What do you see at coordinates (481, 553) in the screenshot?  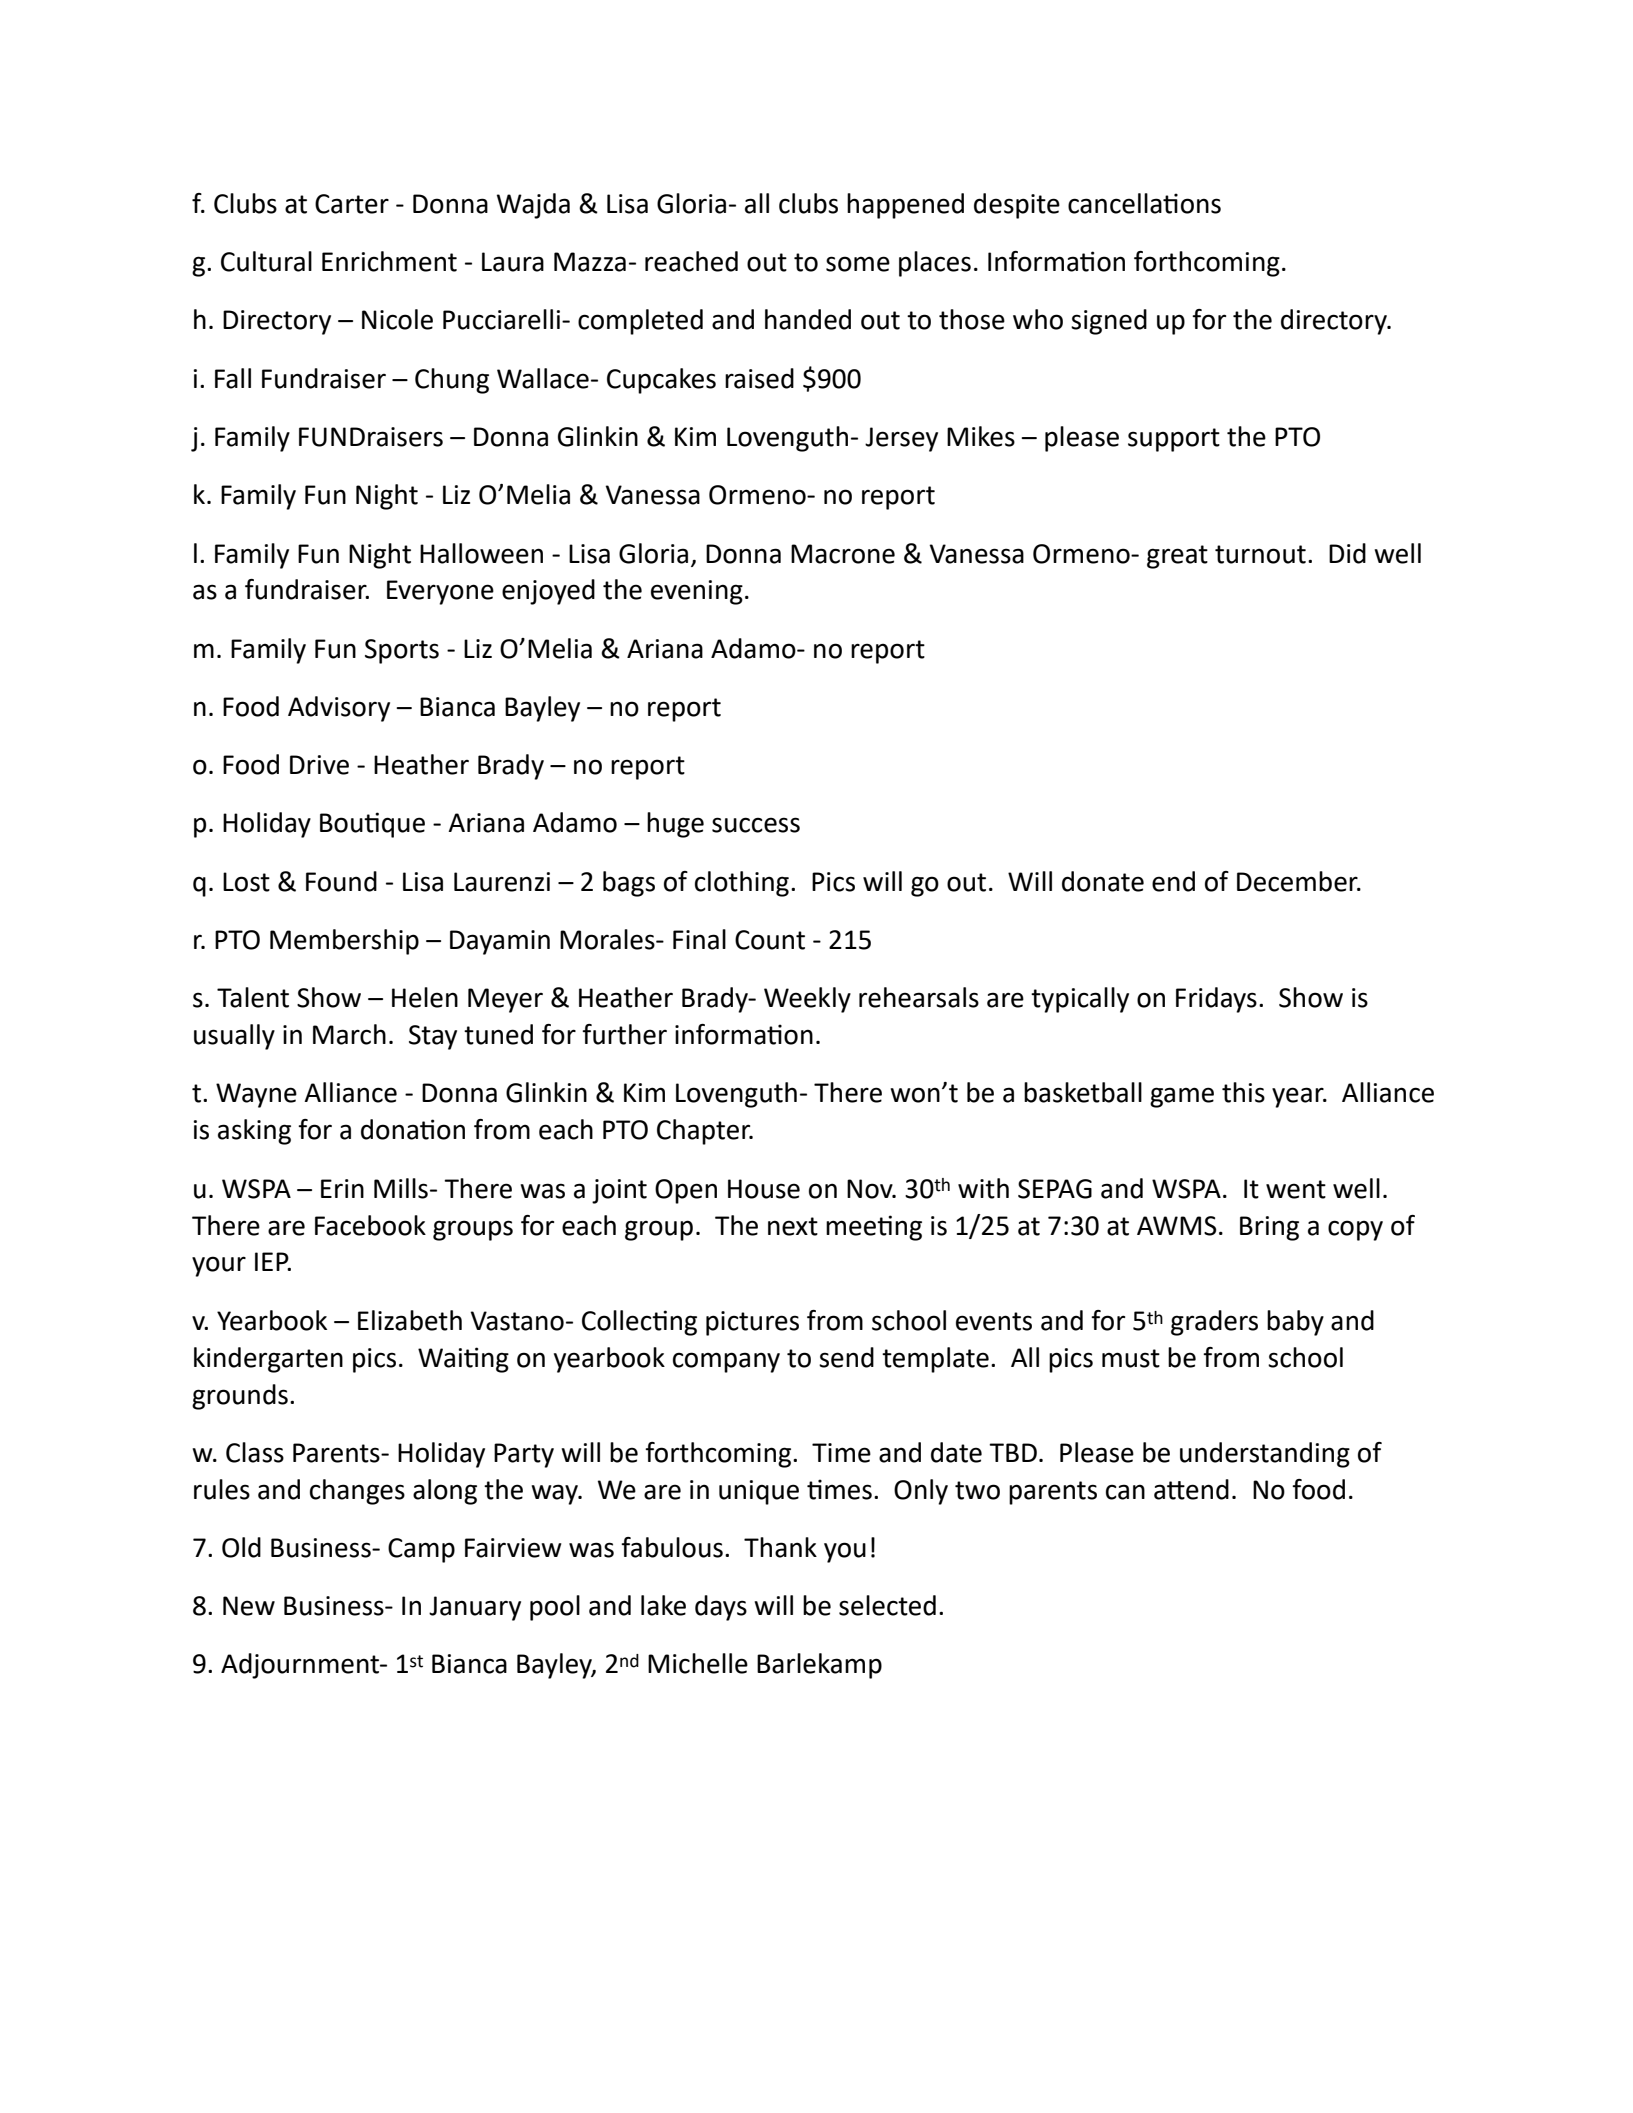 I see `Halloween` at bounding box center [481, 553].
